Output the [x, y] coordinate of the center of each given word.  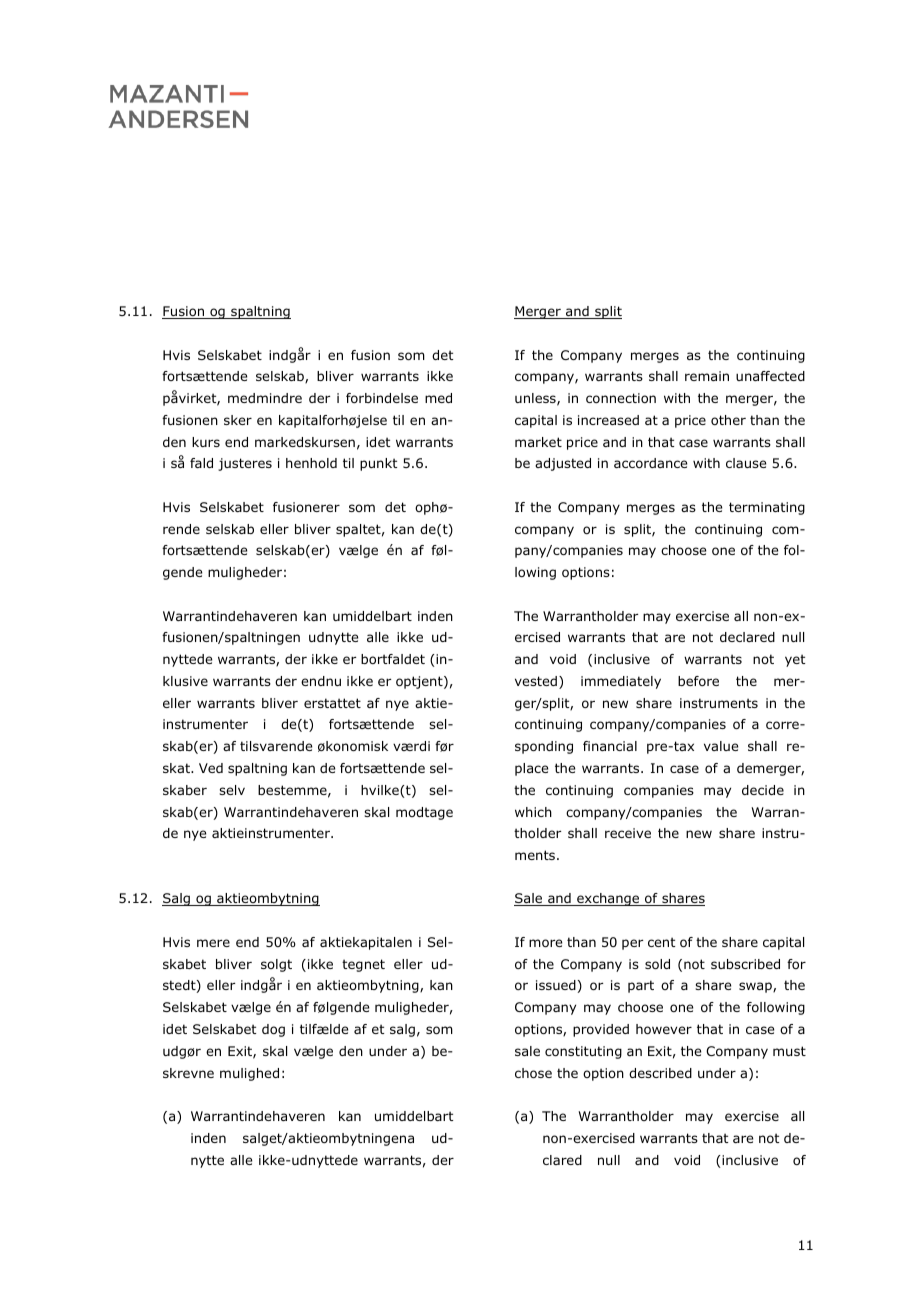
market [538, 442]
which [533, 812]
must [789, 1051]
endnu [321, 681]
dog [273, 1030]
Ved [211, 768]
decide [763, 790]
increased [608, 420]
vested [537, 682]
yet [795, 660]
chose [533, 1073]
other [728, 420]
